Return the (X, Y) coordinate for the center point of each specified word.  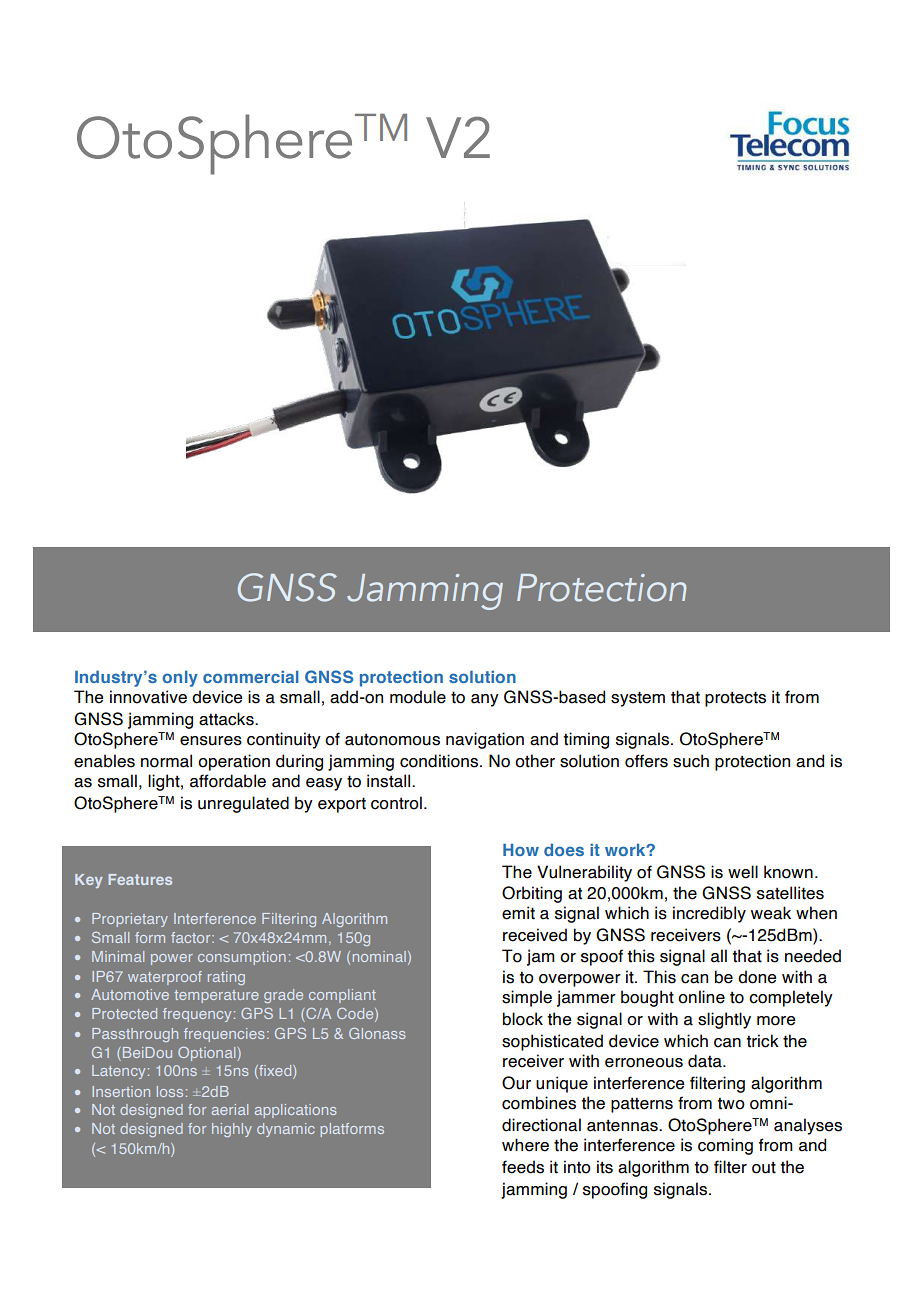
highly (232, 1130)
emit (518, 913)
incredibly (709, 914)
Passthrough (135, 1035)
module (418, 697)
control (396, 803)
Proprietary (130, 920)
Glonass (377, 1033)
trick (762, 1041)
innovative (148, 697)
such (691, 761)
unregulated (243, 804)
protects (735, 699)
